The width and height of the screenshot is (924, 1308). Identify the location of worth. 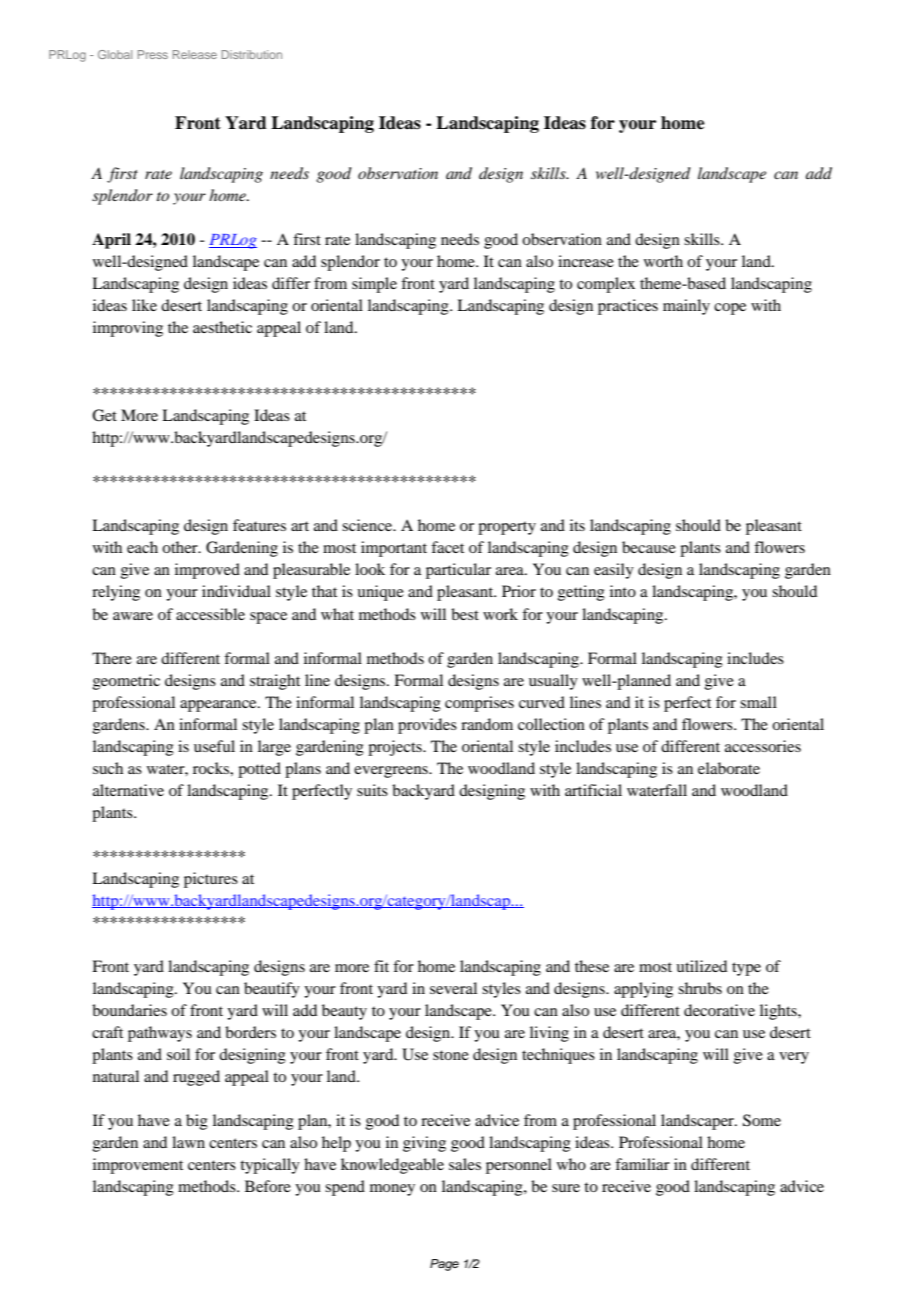
(663, 261).
